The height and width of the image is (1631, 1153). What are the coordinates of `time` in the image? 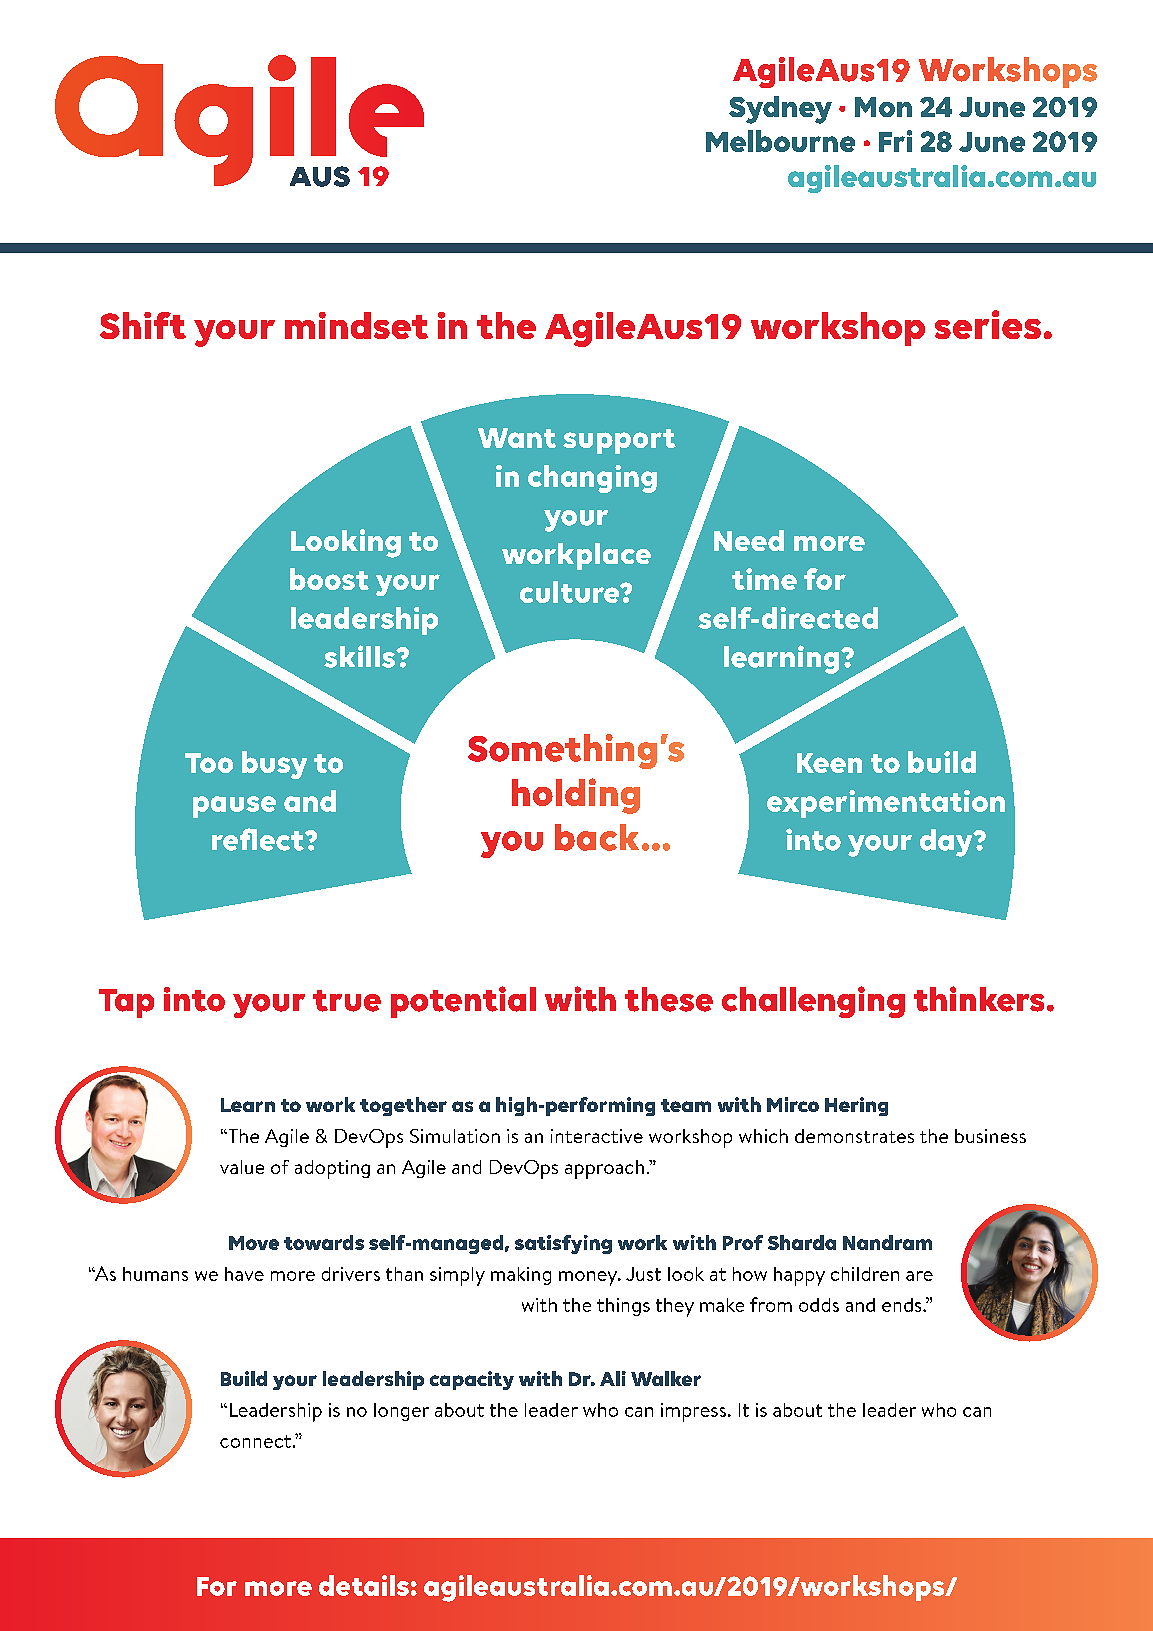 It's located at (764, 579).
